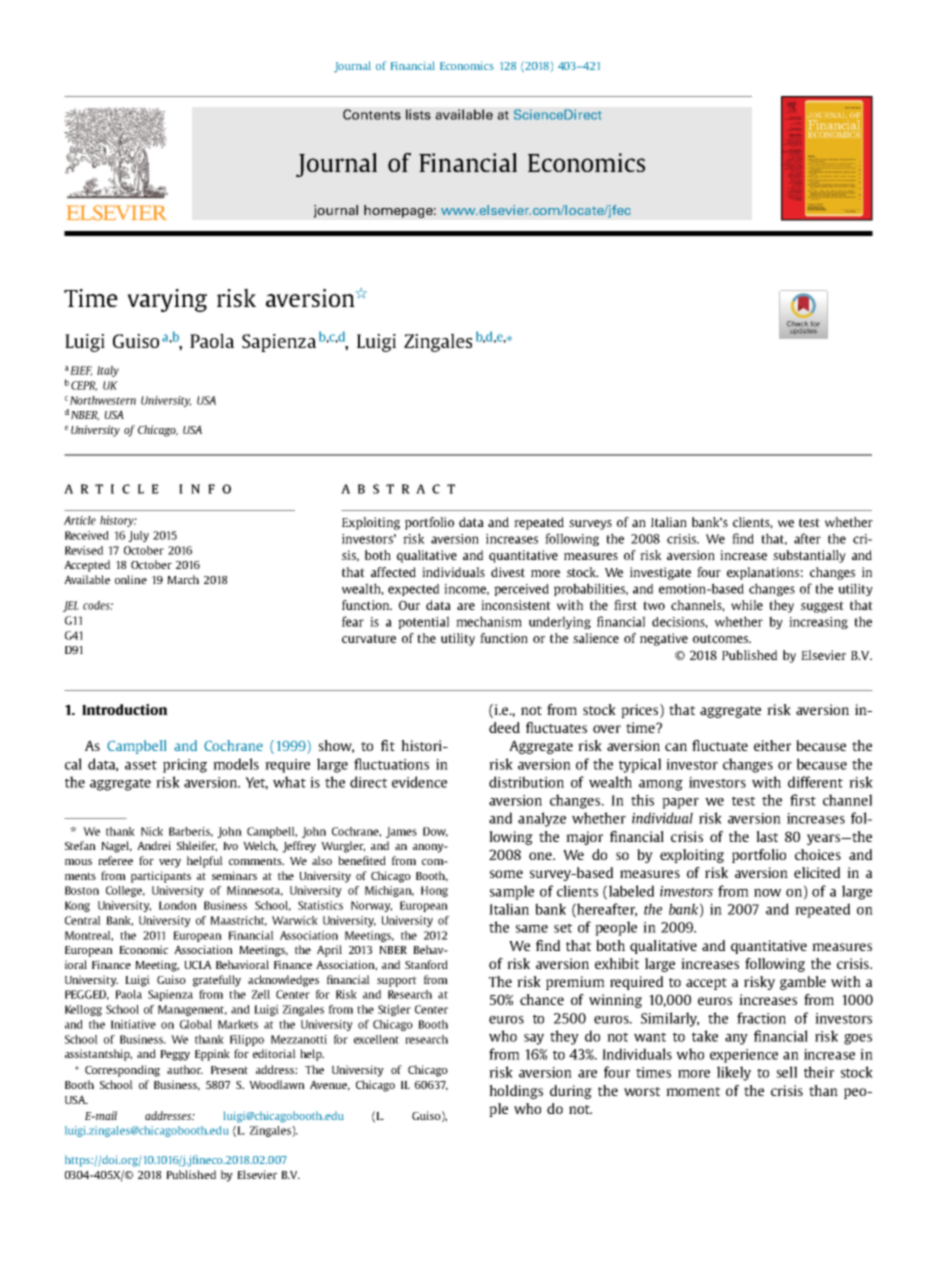  What do you see at coordinates (175, 1055) in the page?
I see `Peggy` at bounding box center [175, 1055].
